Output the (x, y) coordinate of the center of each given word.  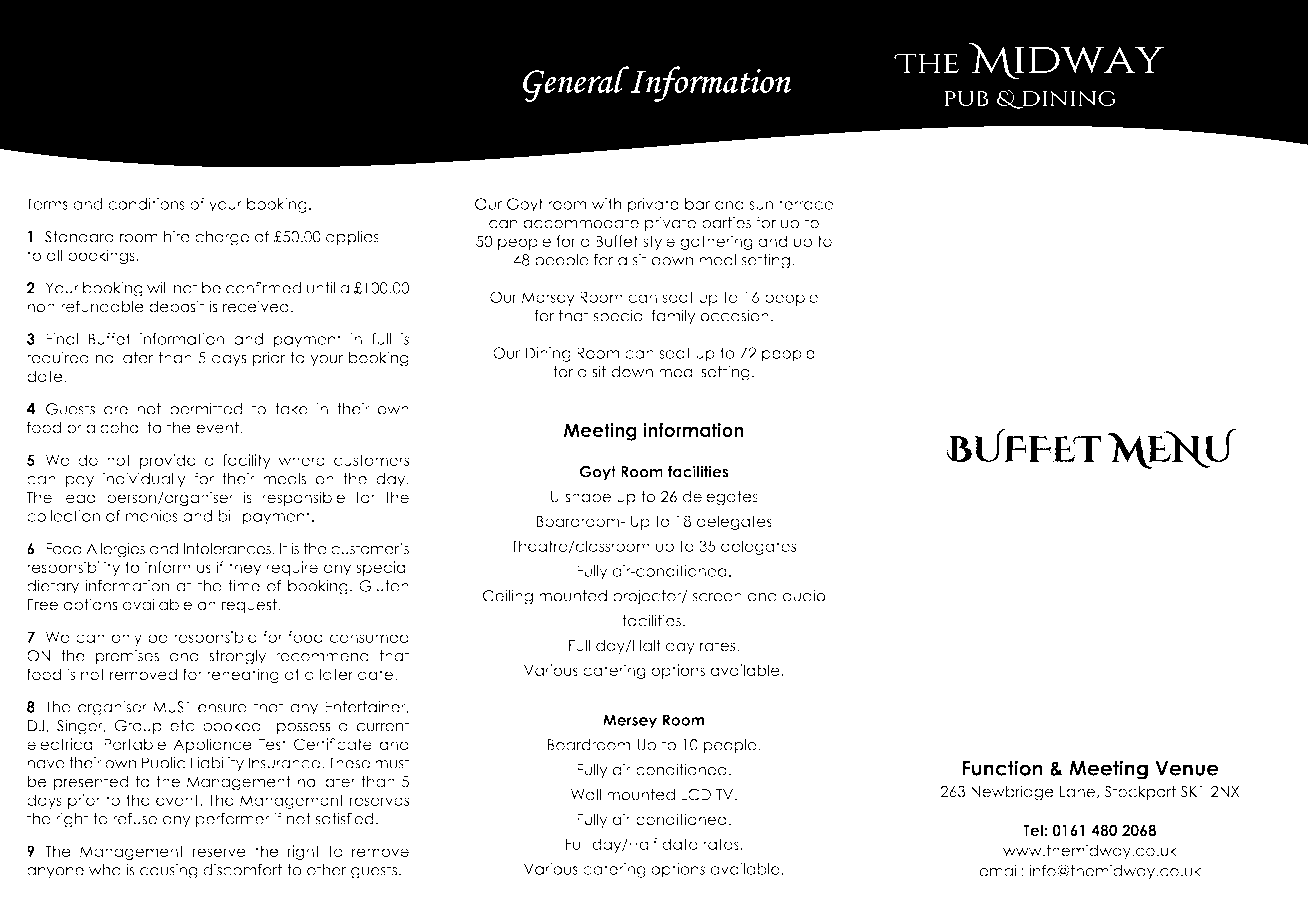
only (127, 638)
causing (169, 871)
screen (717, 597)
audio (804, 595)
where (301, 460)
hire (177, 236)
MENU (1172, 449)
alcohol (114, 427)
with (607, 204)
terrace (806, 204)
